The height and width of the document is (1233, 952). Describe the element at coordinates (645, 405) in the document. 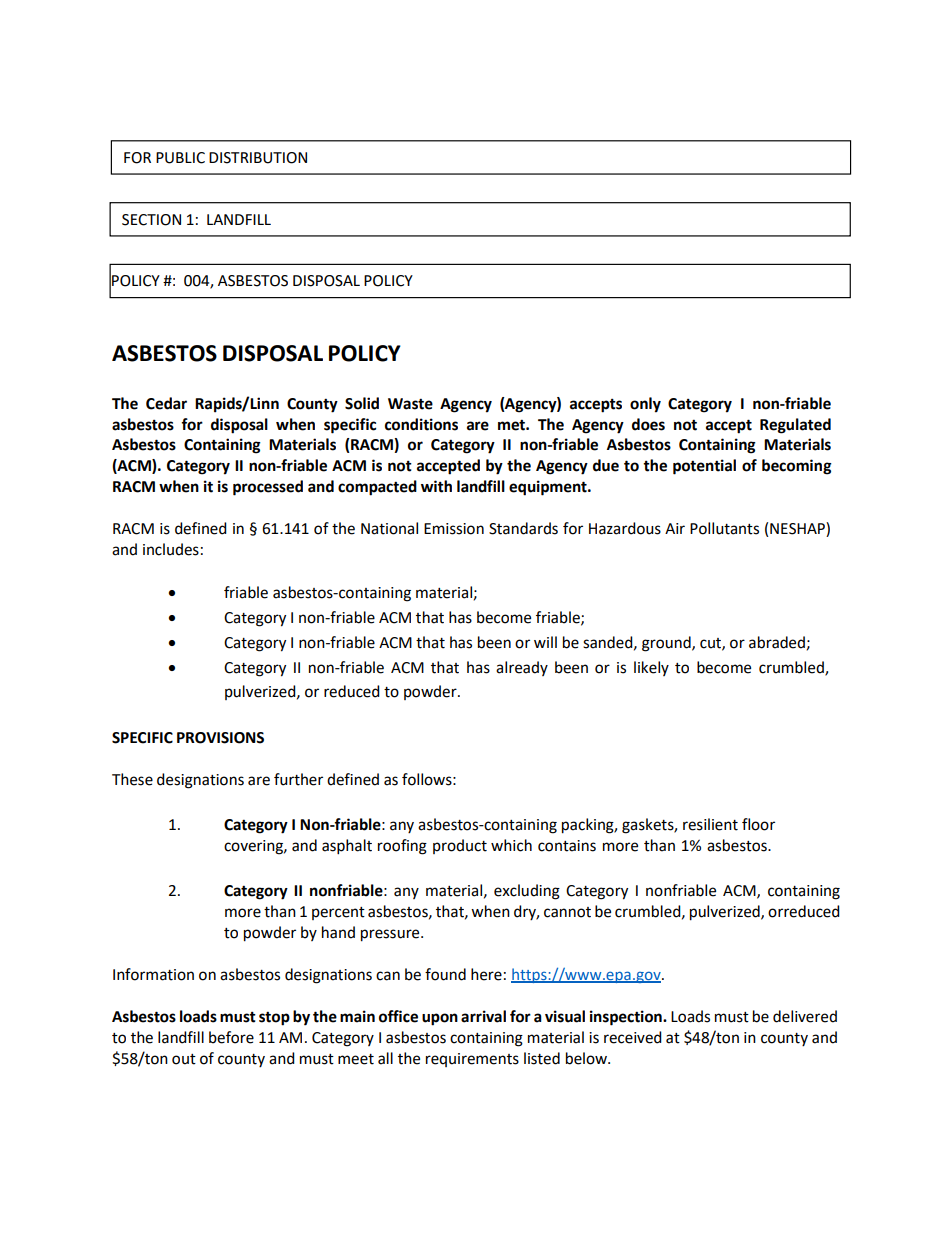

I see `only` at that location.
